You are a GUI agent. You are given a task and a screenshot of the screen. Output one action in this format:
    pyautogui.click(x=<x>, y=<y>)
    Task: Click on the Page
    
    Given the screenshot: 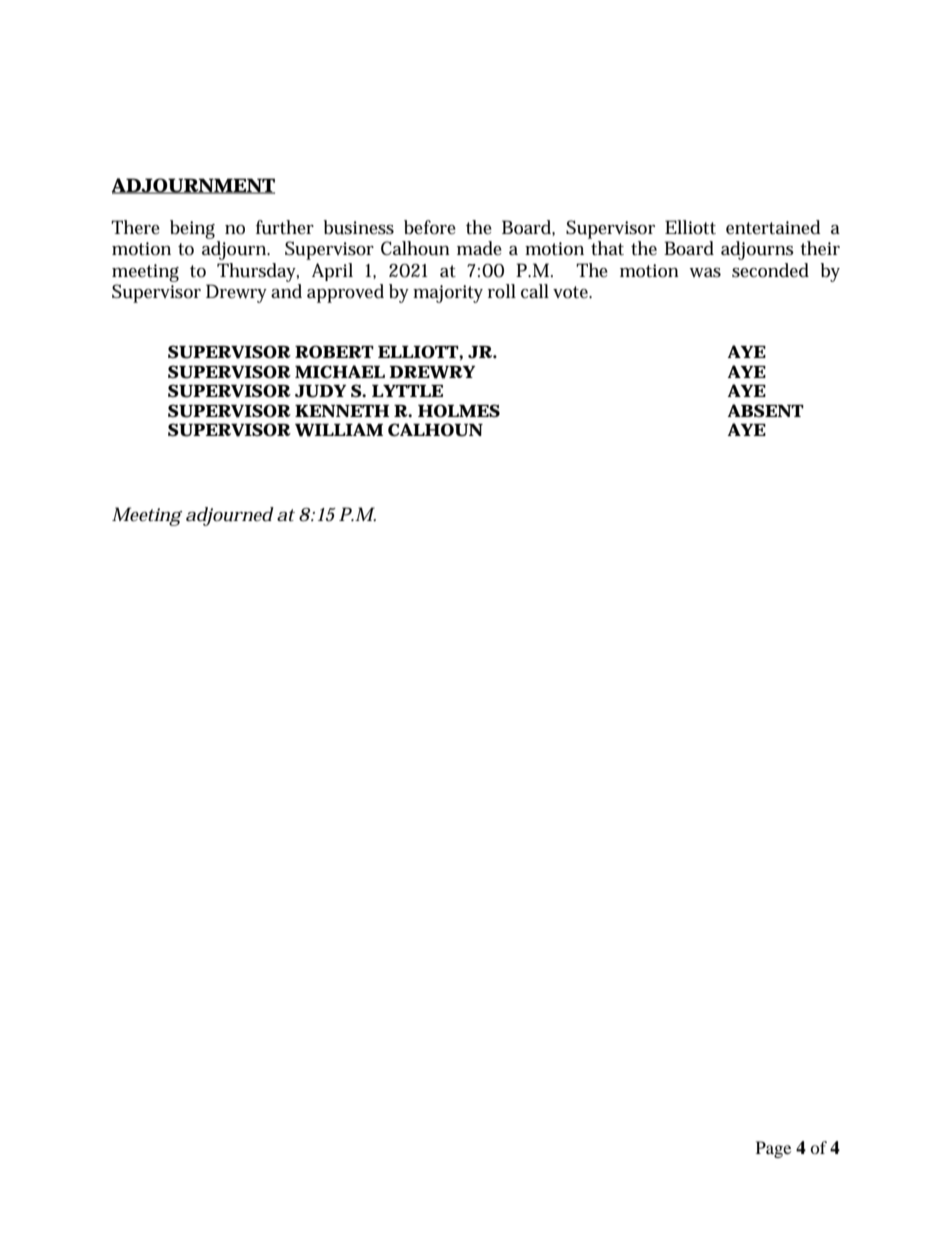 What is the action you would take?
    pyautogui.click(x=773, y=1149)
